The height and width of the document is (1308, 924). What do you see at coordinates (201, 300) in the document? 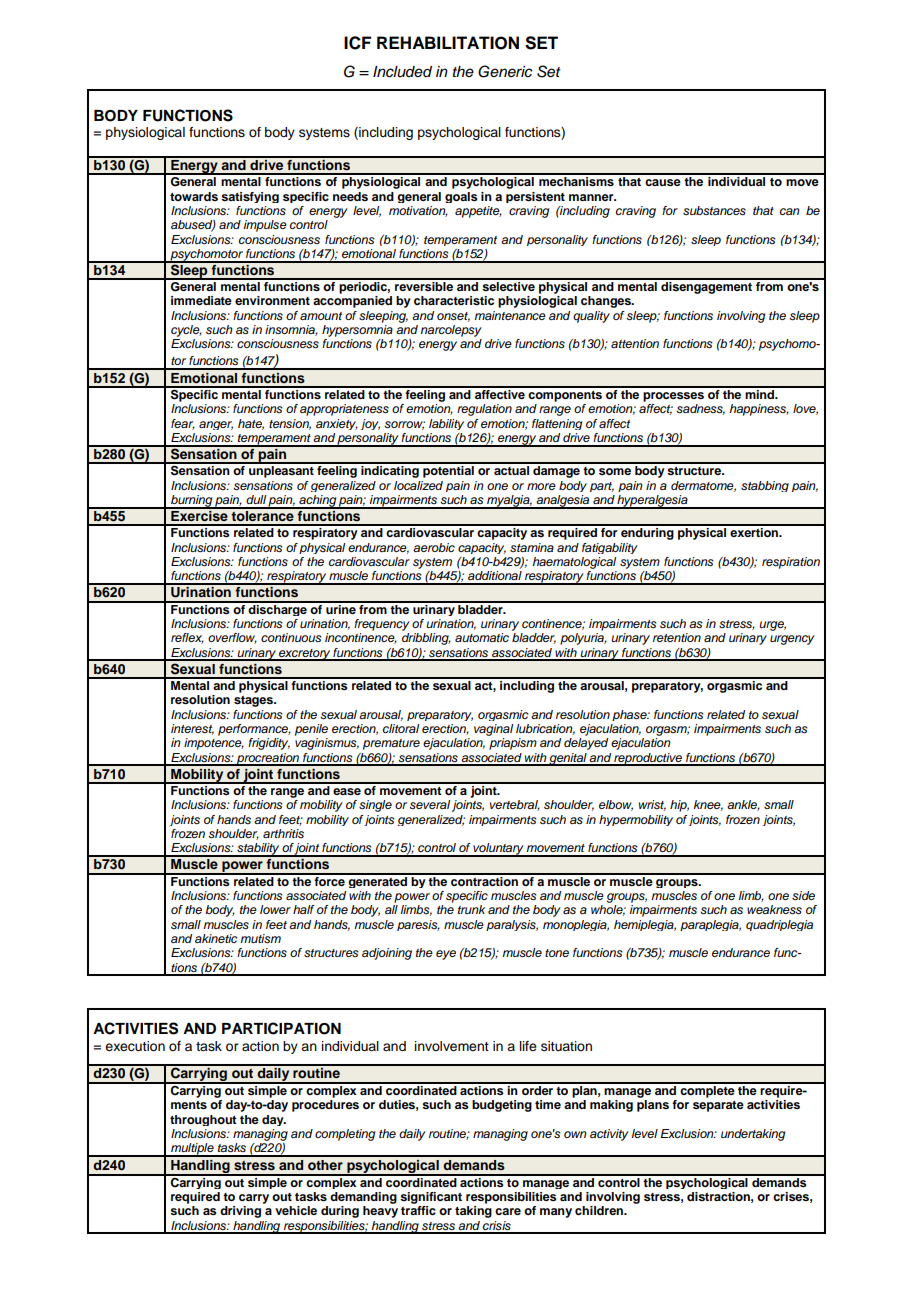
I see `immediate` at bounding box center [201, 300].
